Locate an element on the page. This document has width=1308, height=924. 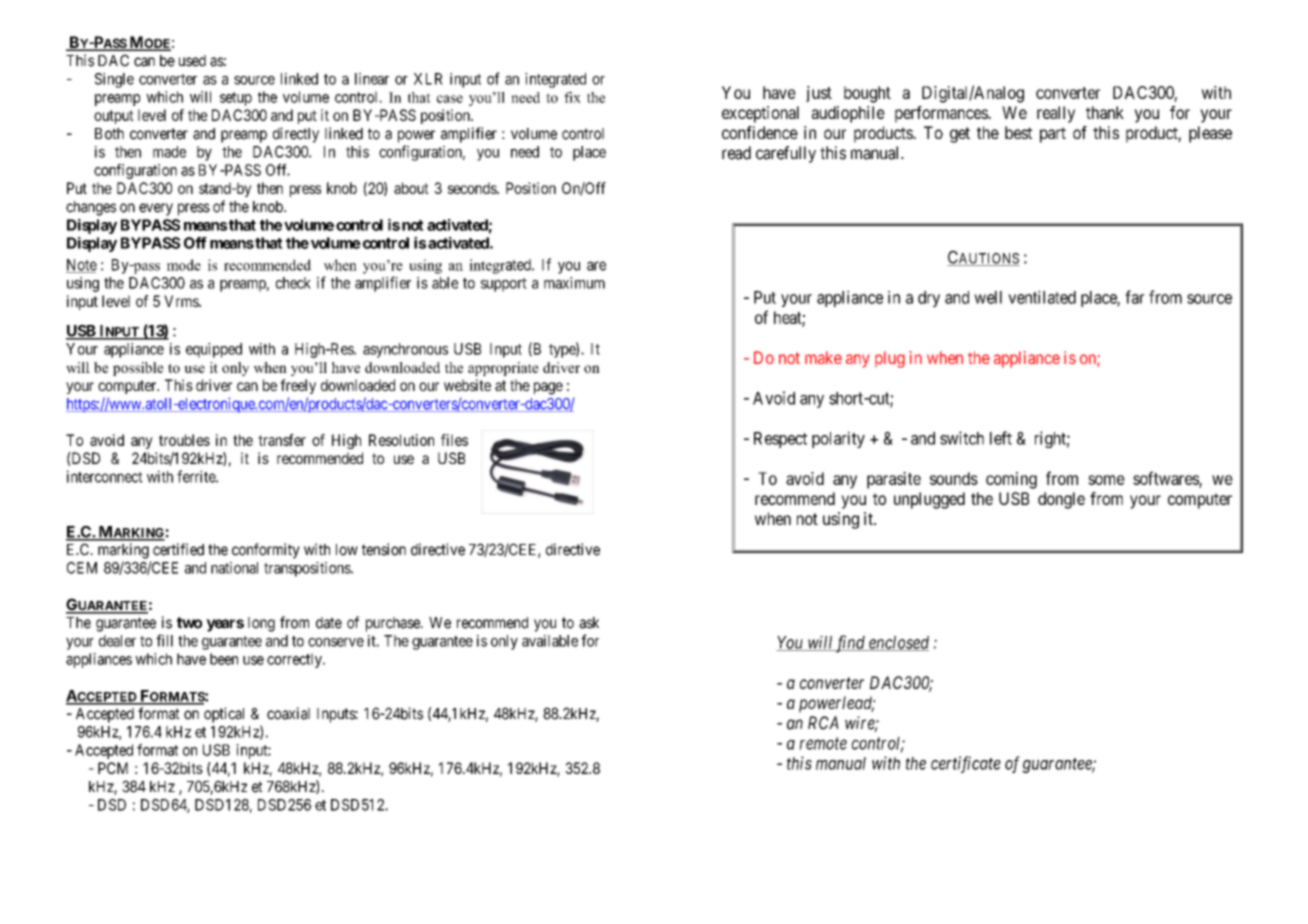
thank is located at coordinates (1105, 112).
